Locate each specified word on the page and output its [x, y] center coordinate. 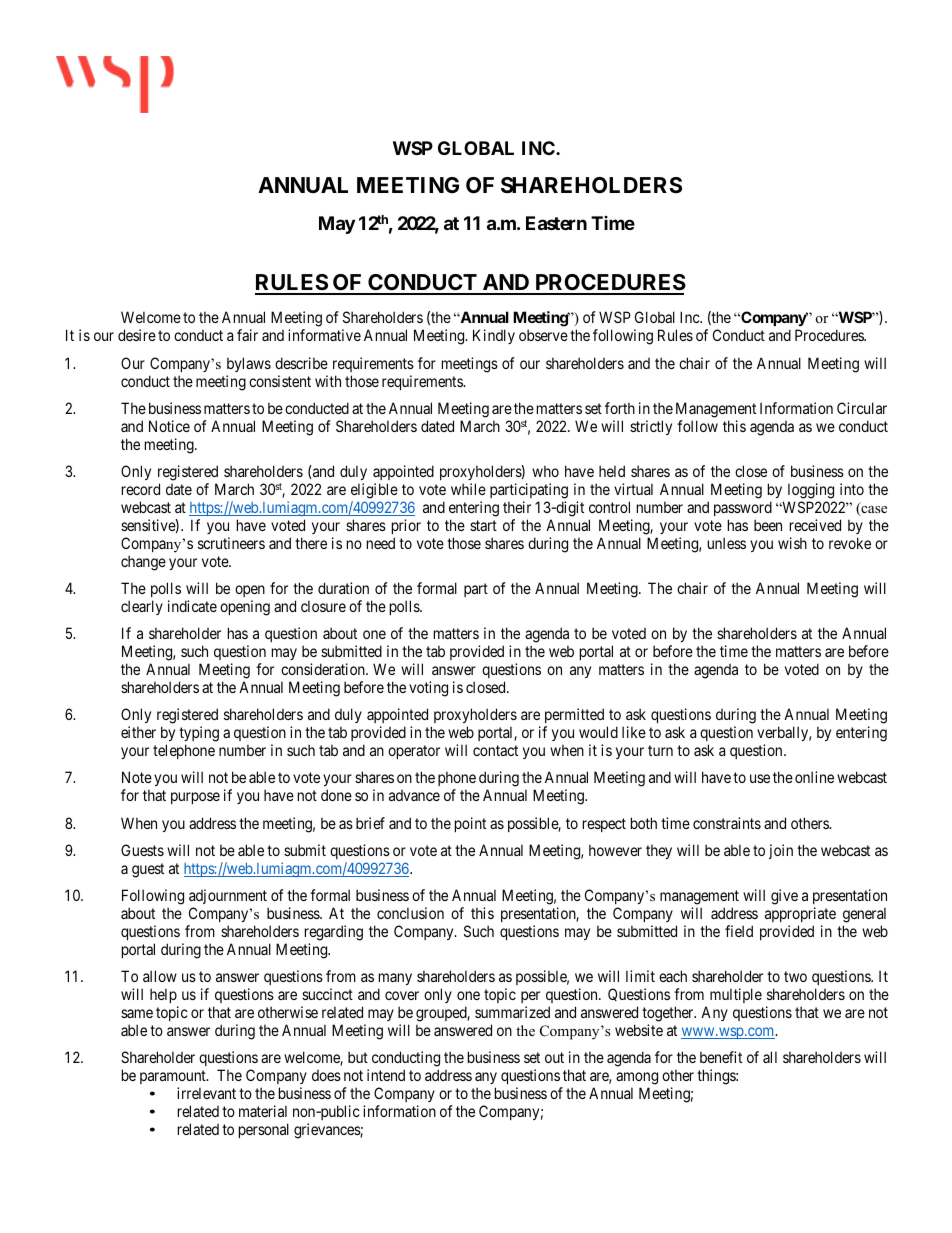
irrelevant [206, 1093]
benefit [721, 1057]
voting [428, 689]
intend [386, 1075]
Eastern [556, 223]
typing [199, 734]
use [760, 778]
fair [247, 335]
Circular [862, 408]
